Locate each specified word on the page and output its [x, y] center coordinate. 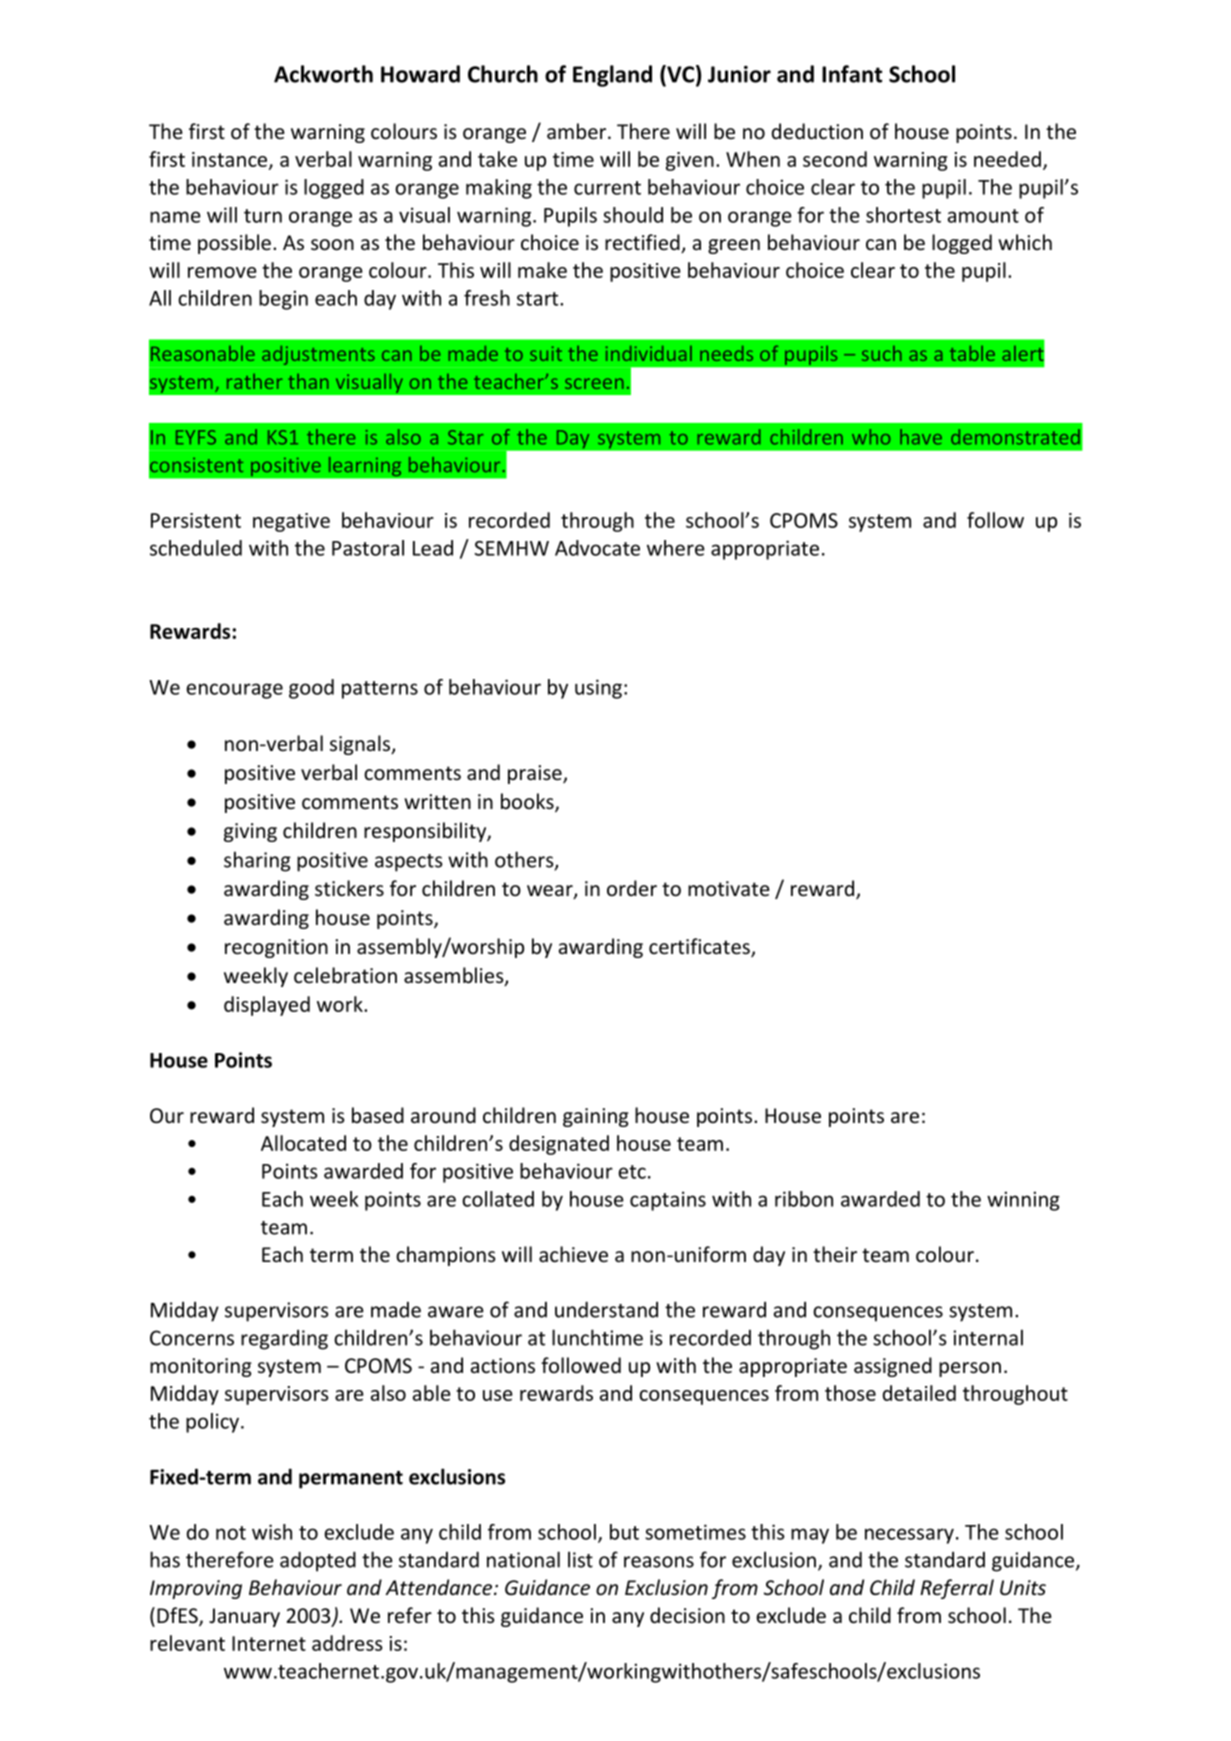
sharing [257, 861]
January [244, 1617]
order [632, 888]
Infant [852, 74]
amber [578, 131]
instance [231, 160]
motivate [729, 888]
